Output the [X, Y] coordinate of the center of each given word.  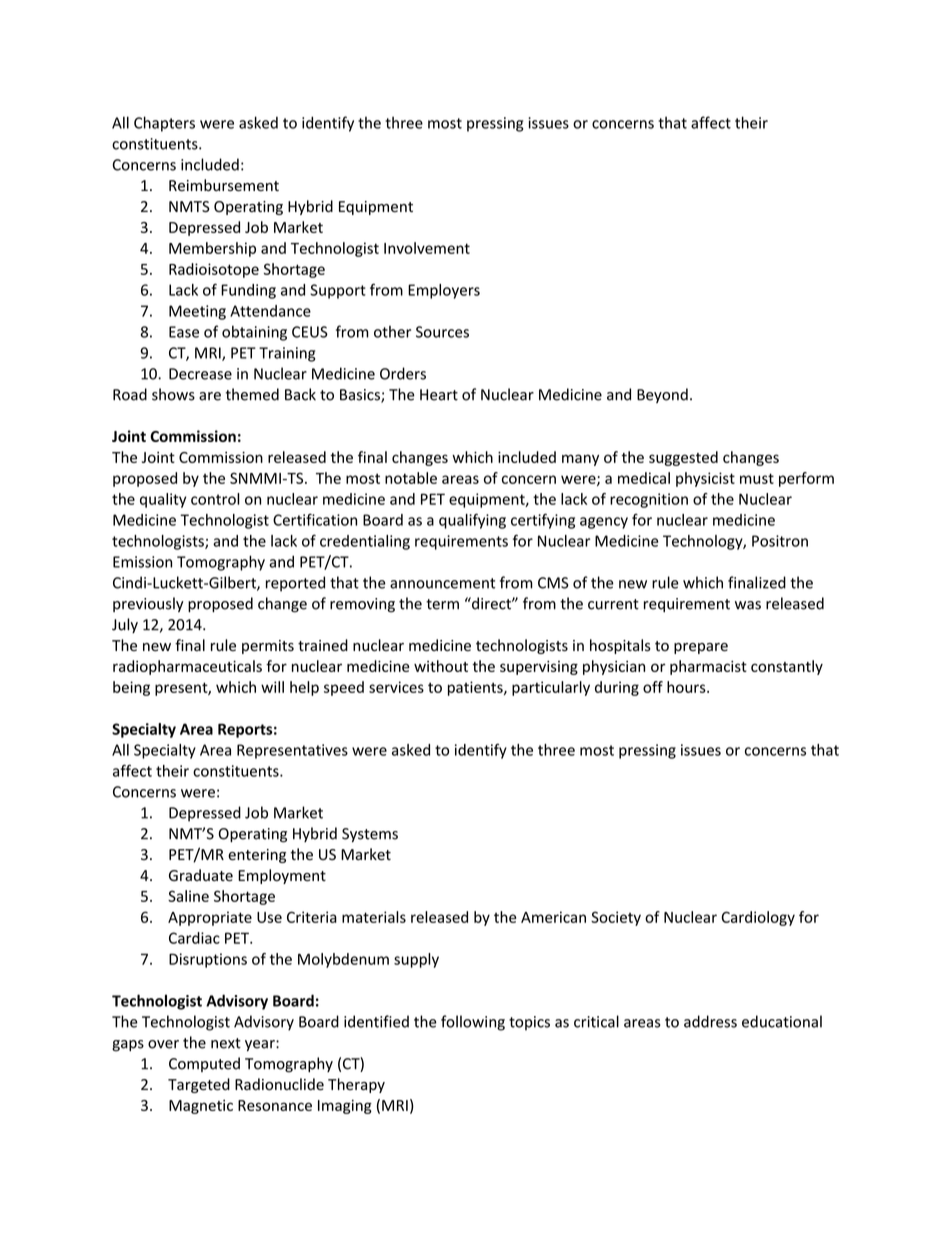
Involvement [427, 248]
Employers [444, 291]
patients [476, 688]
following [473, 1023]
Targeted [199, 1085]
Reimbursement [224, 185]
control [215, 499]
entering [257, 856]
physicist [705, 479]
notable [411, 478]
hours [687, 687]
